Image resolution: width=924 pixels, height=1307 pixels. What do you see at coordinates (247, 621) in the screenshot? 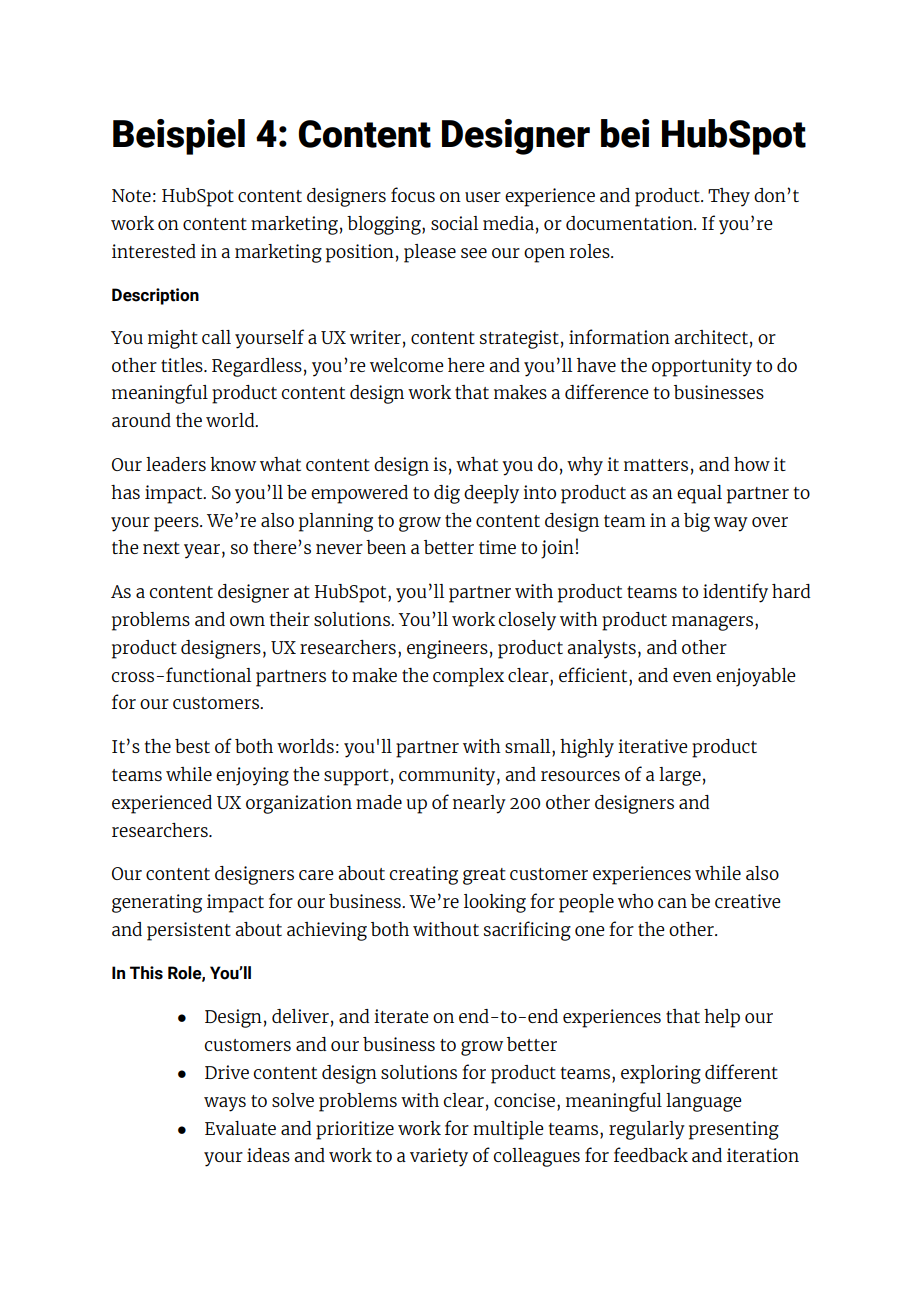
I see `own` at bounding box center [247, 621].
